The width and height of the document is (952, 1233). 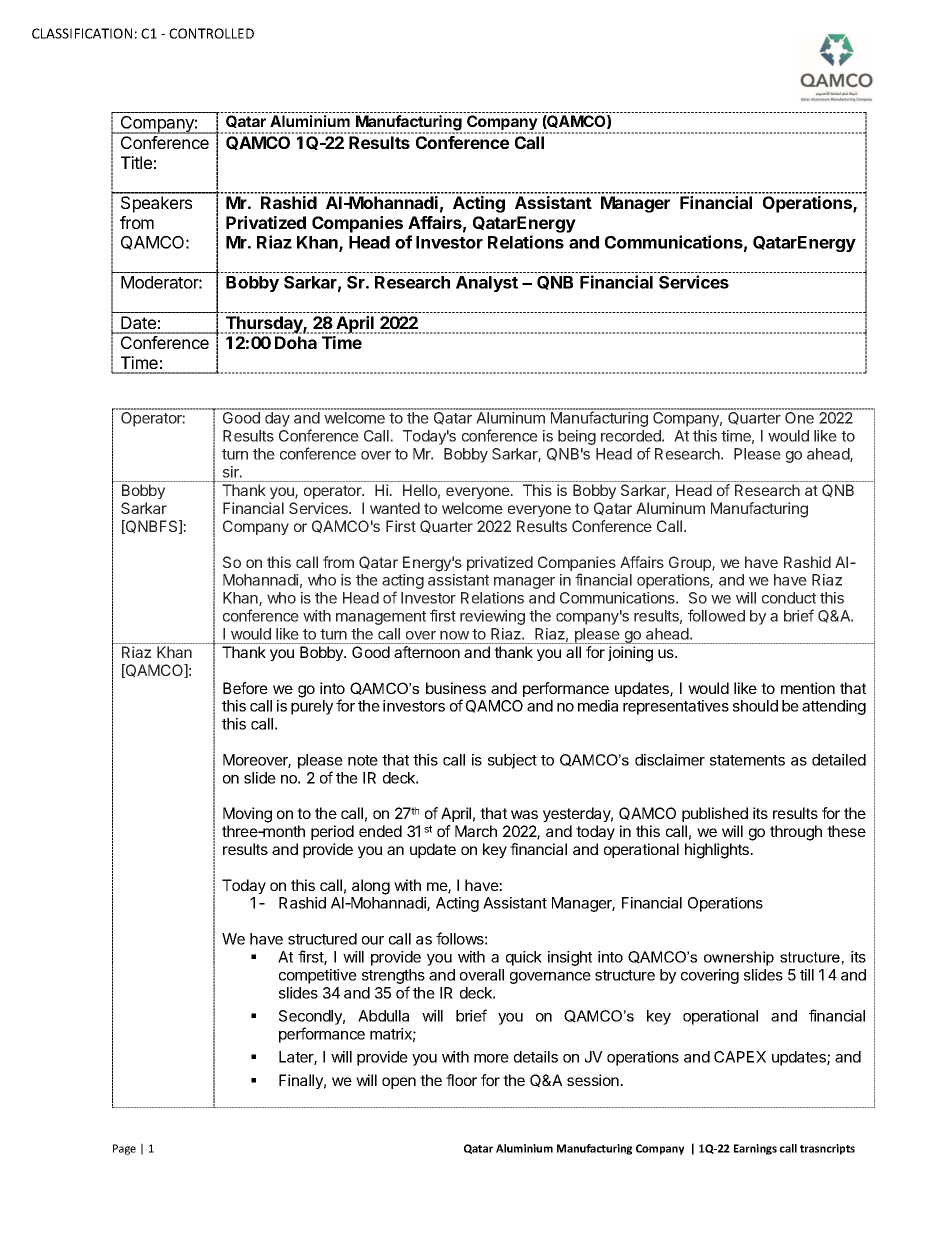 What do you see at coordinates (124, 1149) in the document?
I see `Page` at bounding box center [124, 1149].
